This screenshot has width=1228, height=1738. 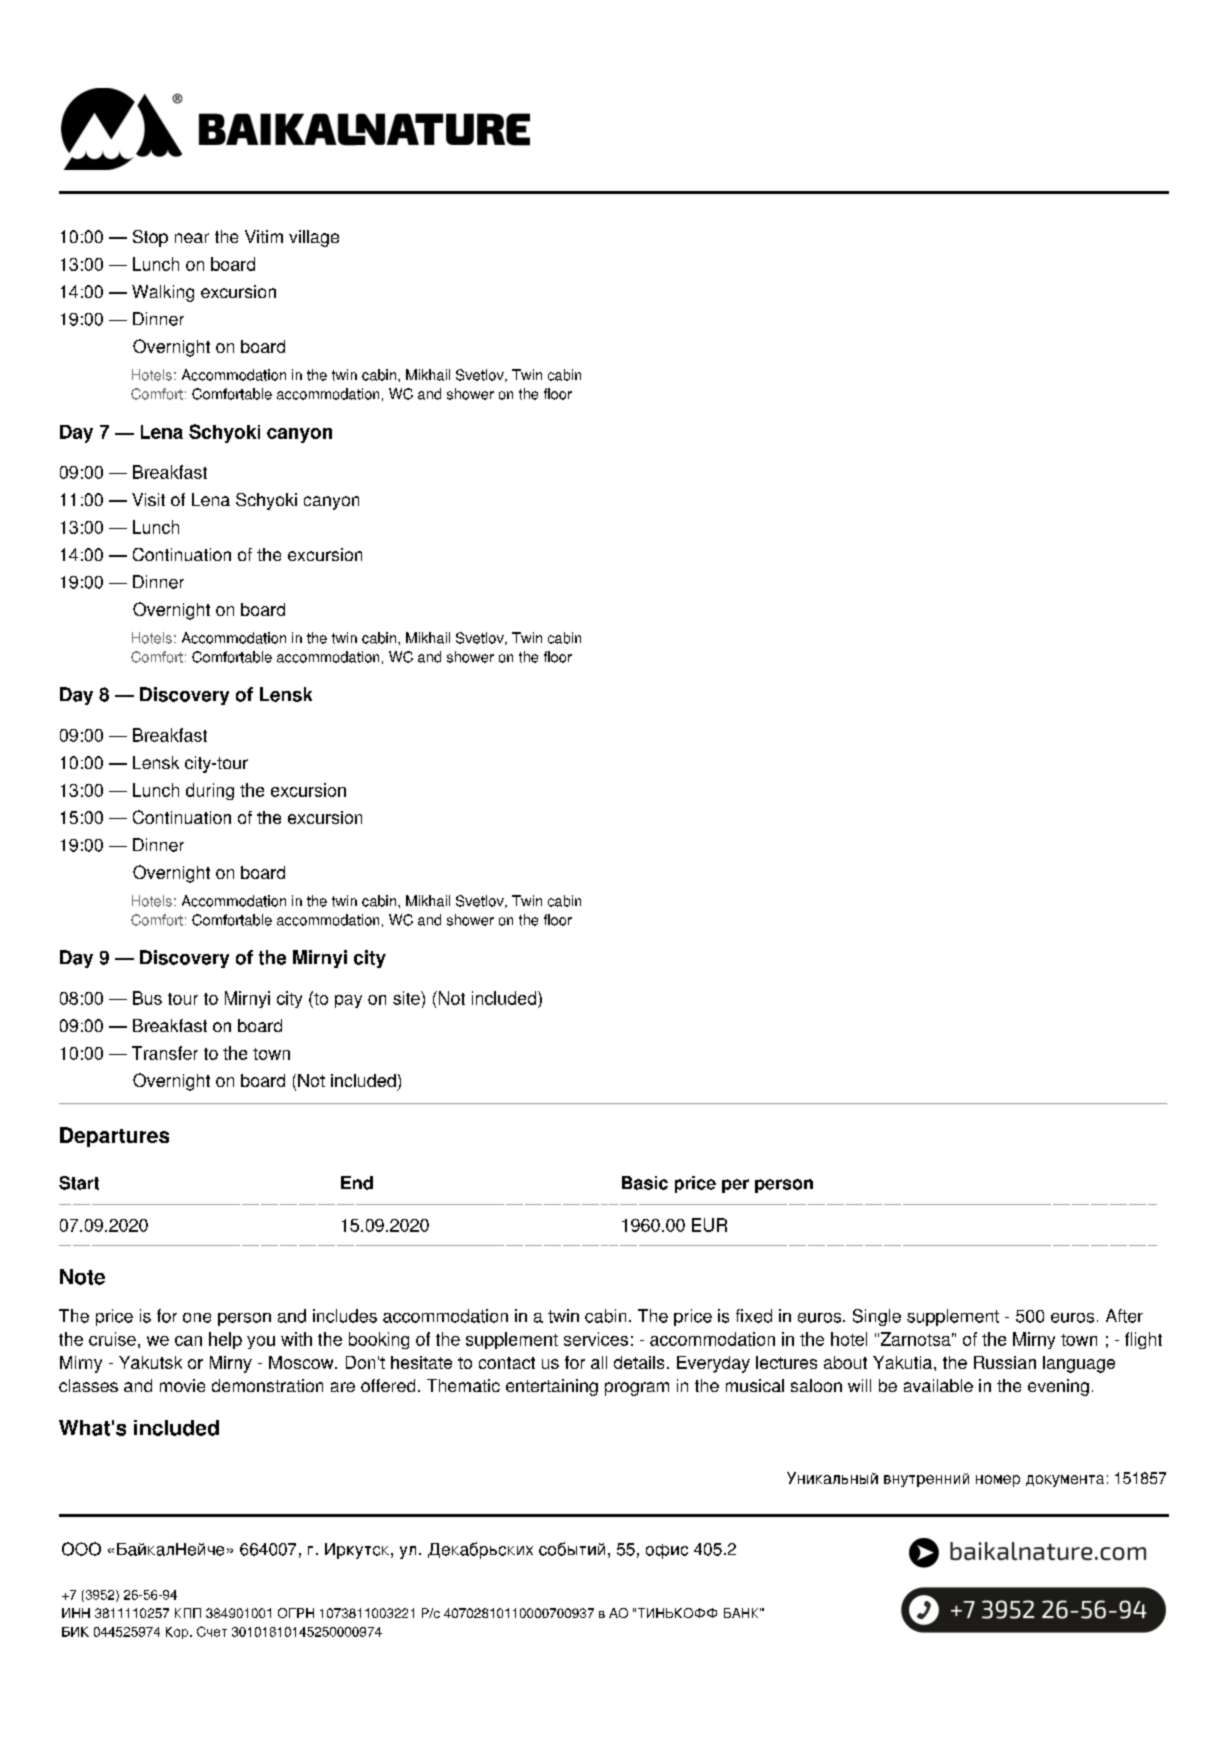 What do you see at coordinates (225, 1340) in the screenshot?
I see `help` at bounding box center [225, 1340].
